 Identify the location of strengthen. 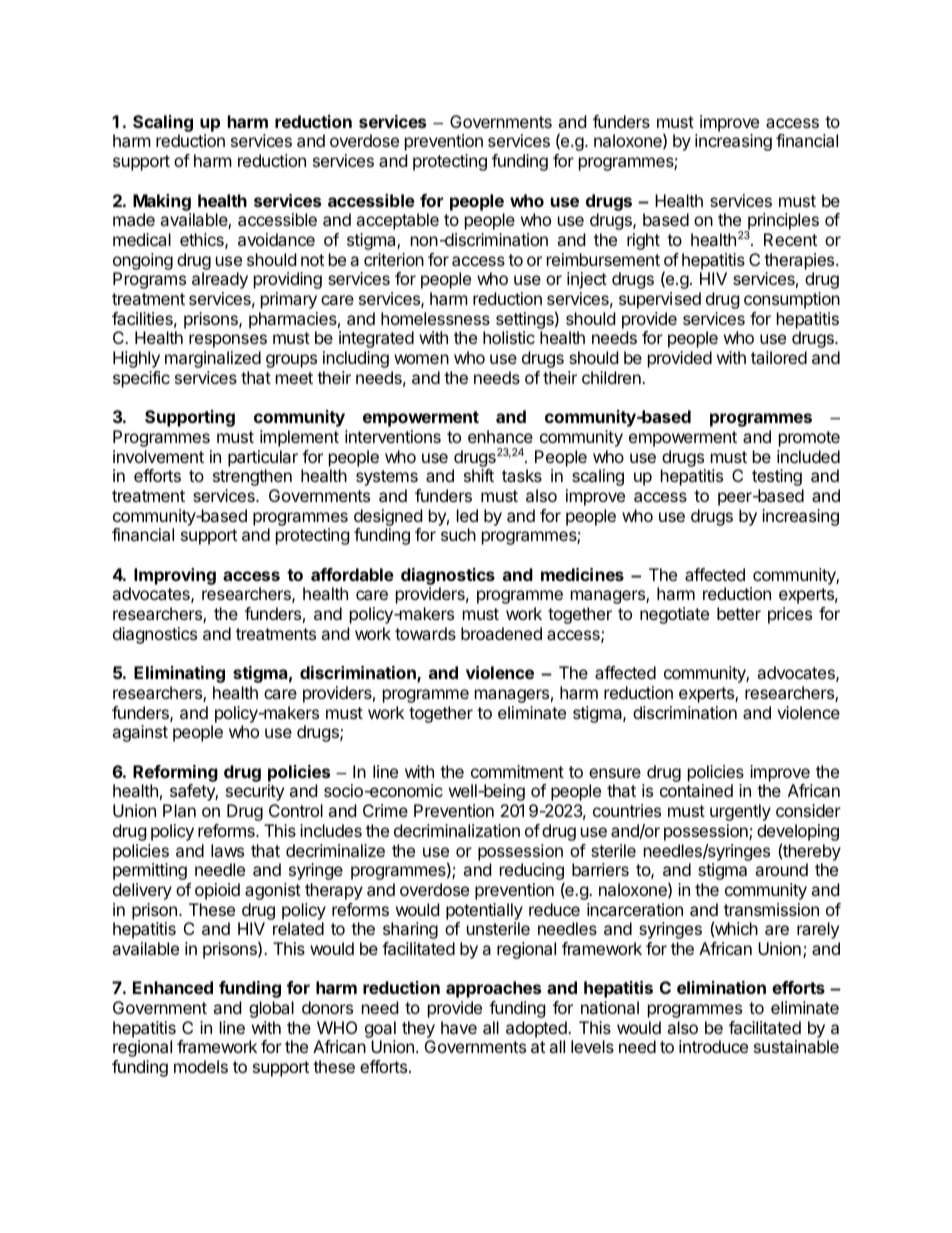
(252, 477).
